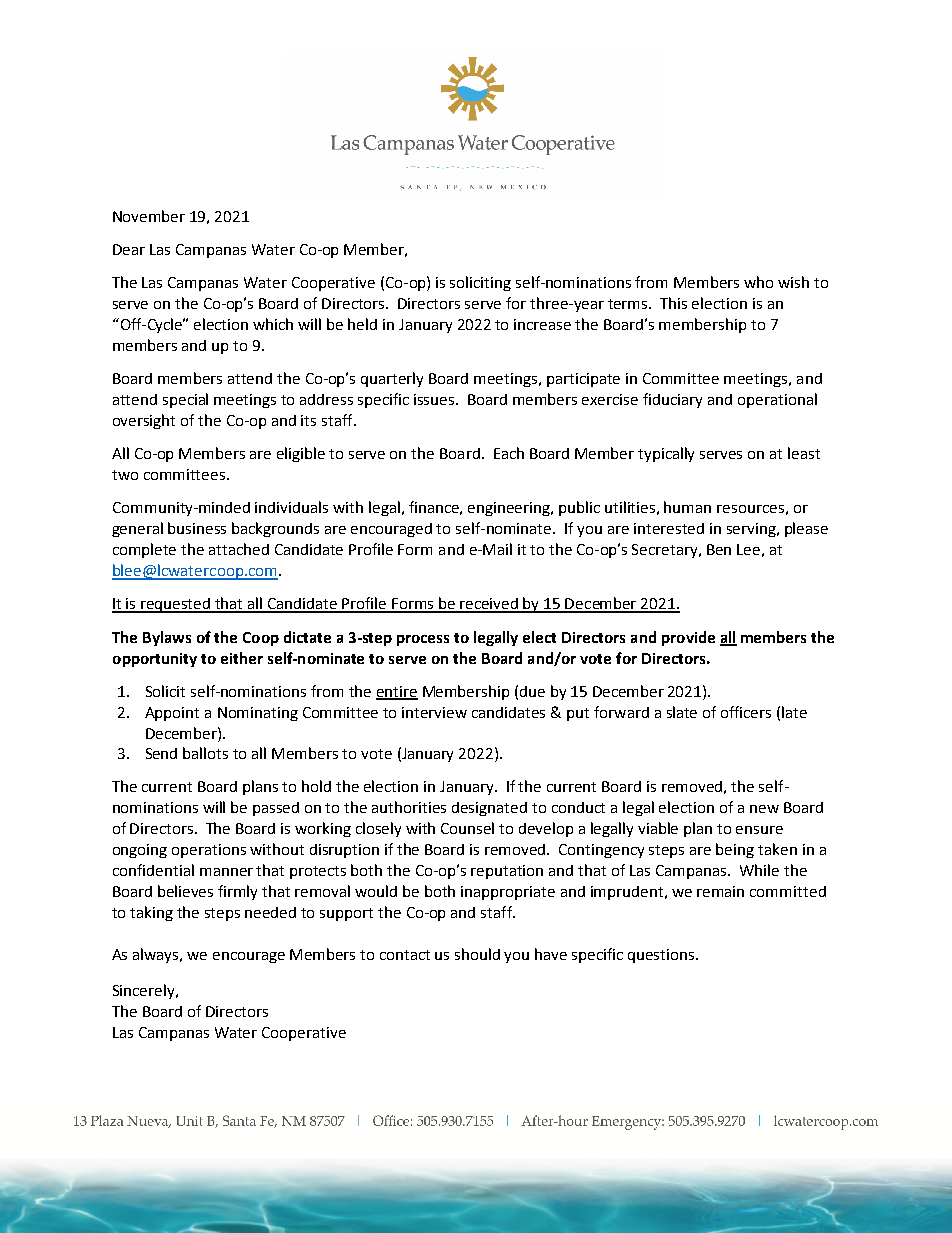 The width and height of the page is (952, 1233). I want to click on provide, so click(688, 638).
